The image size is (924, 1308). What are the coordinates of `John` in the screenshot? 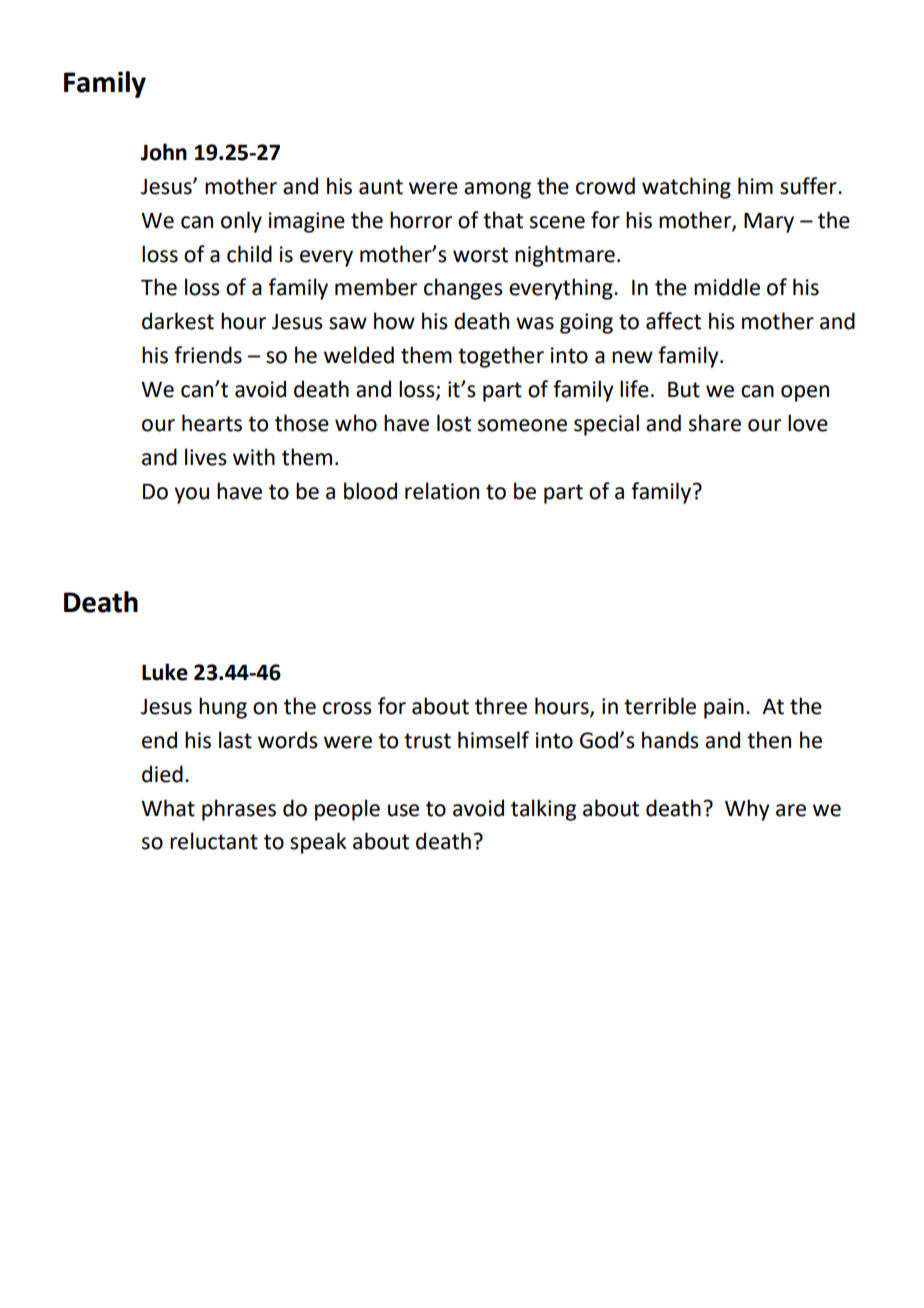 It's located at (164, 152).
